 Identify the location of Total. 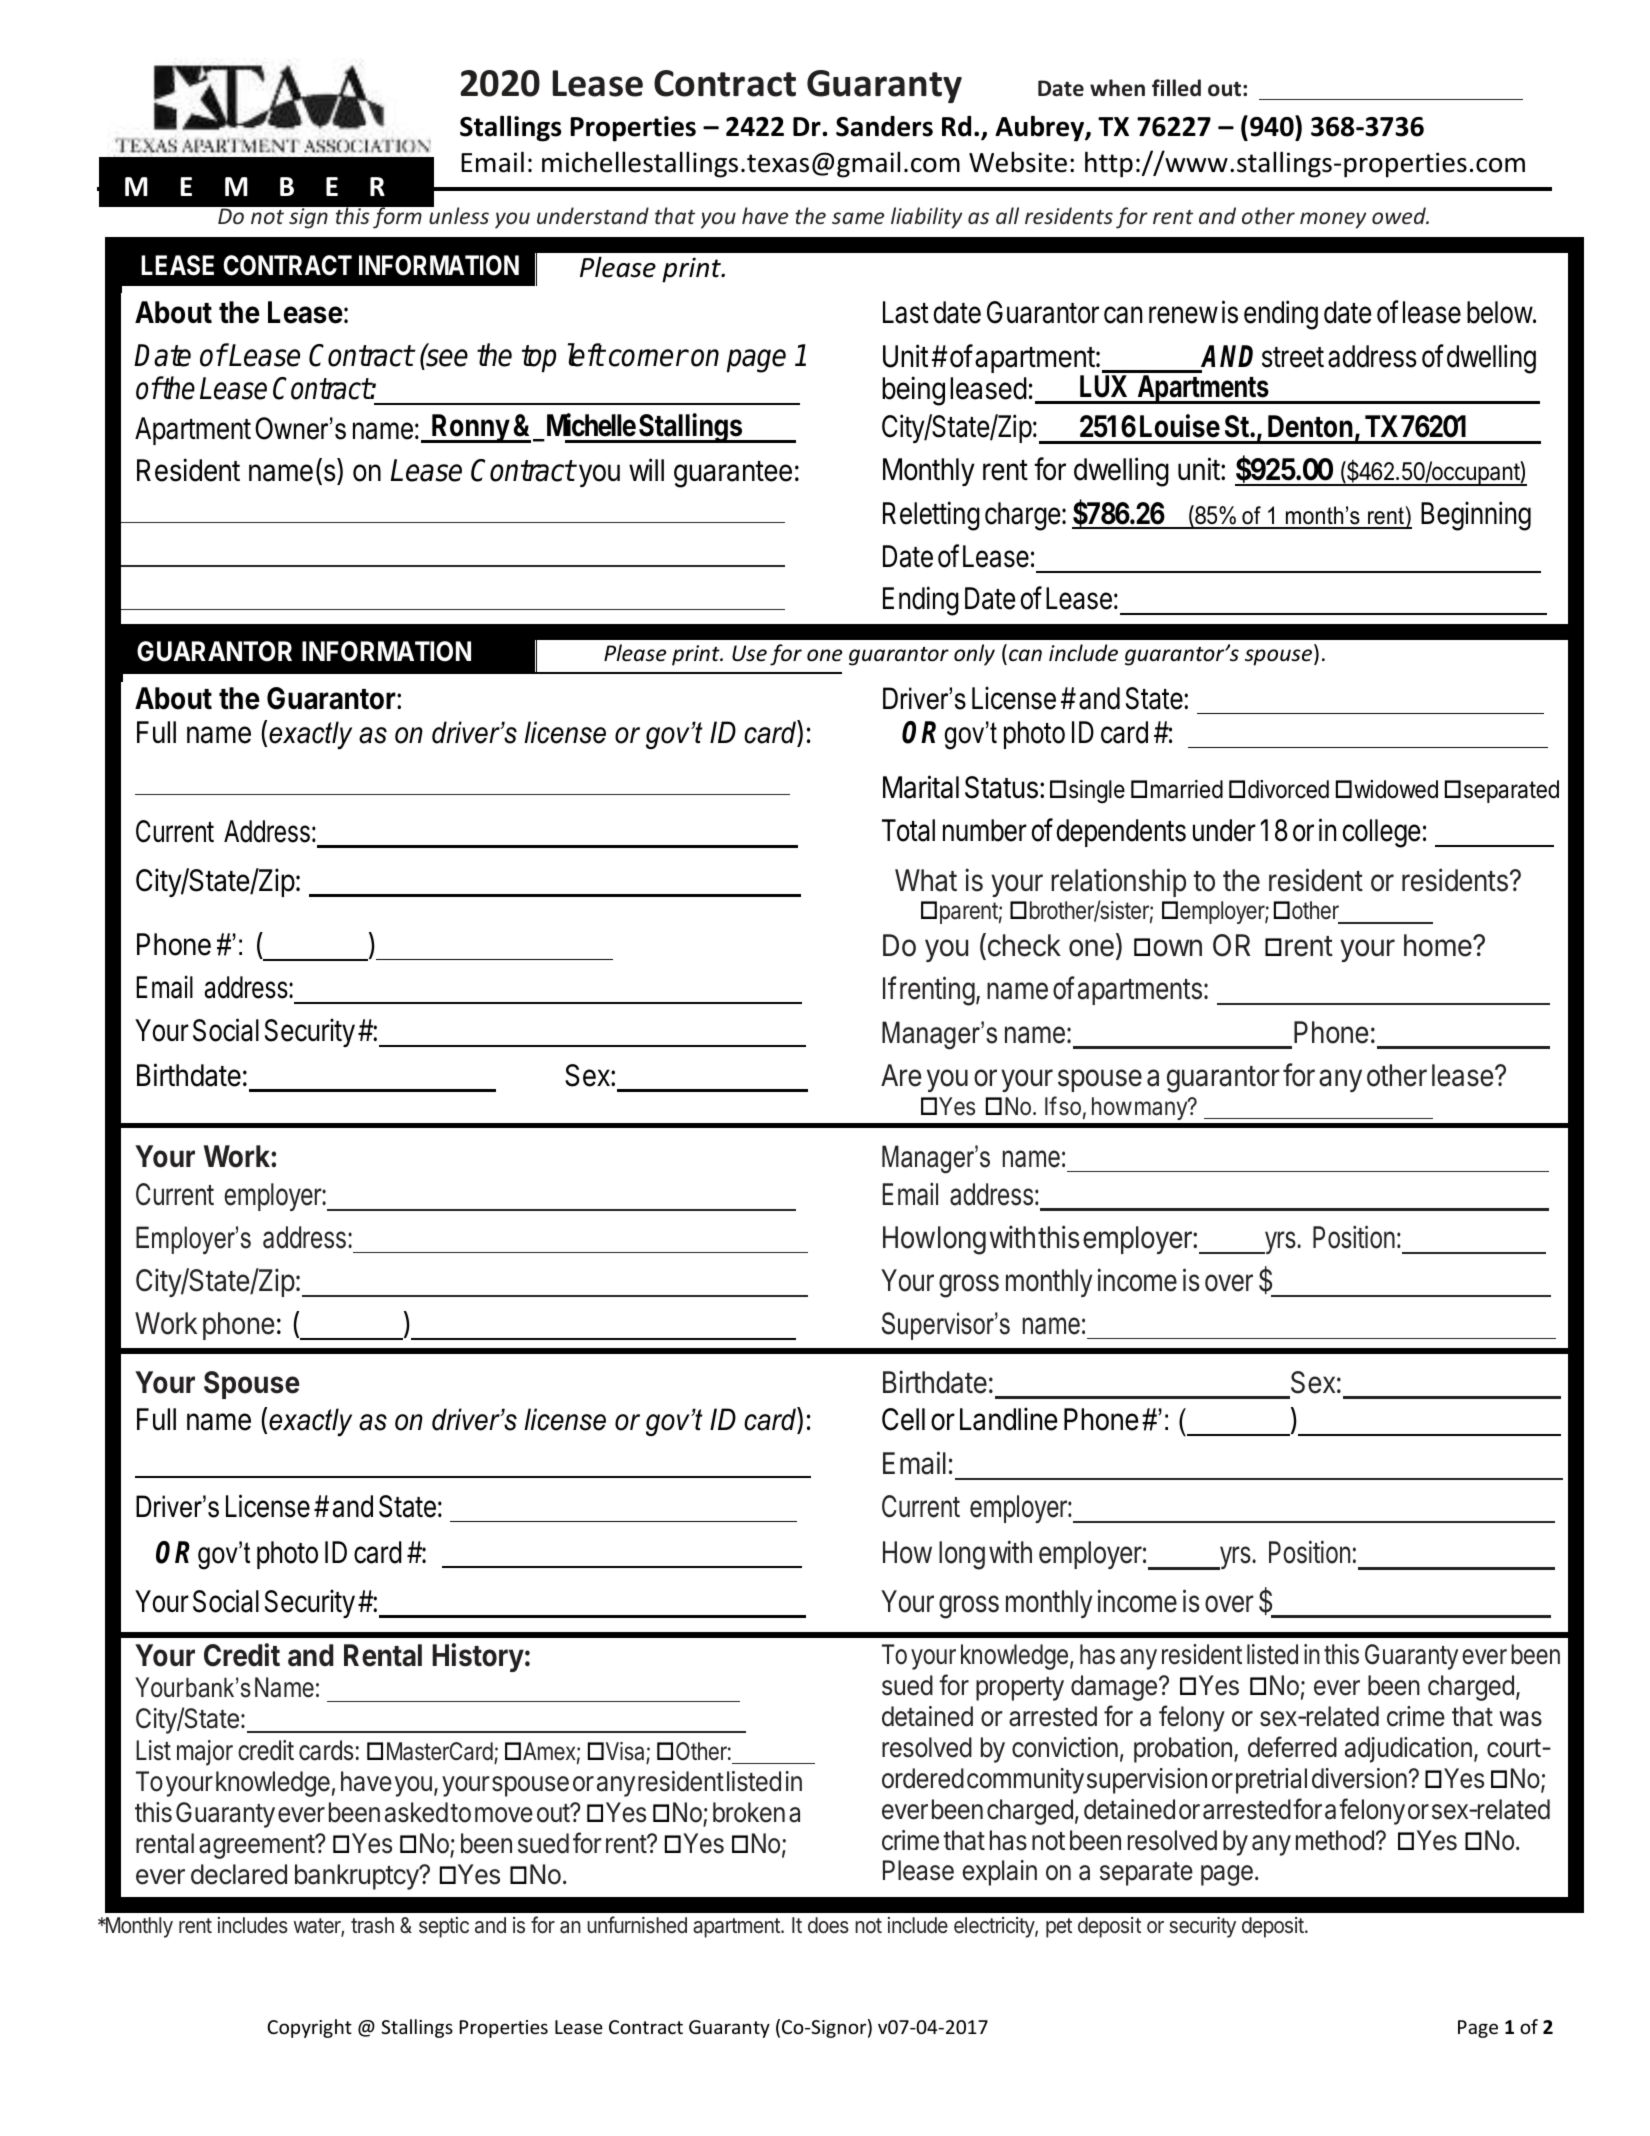
(908, 830).
